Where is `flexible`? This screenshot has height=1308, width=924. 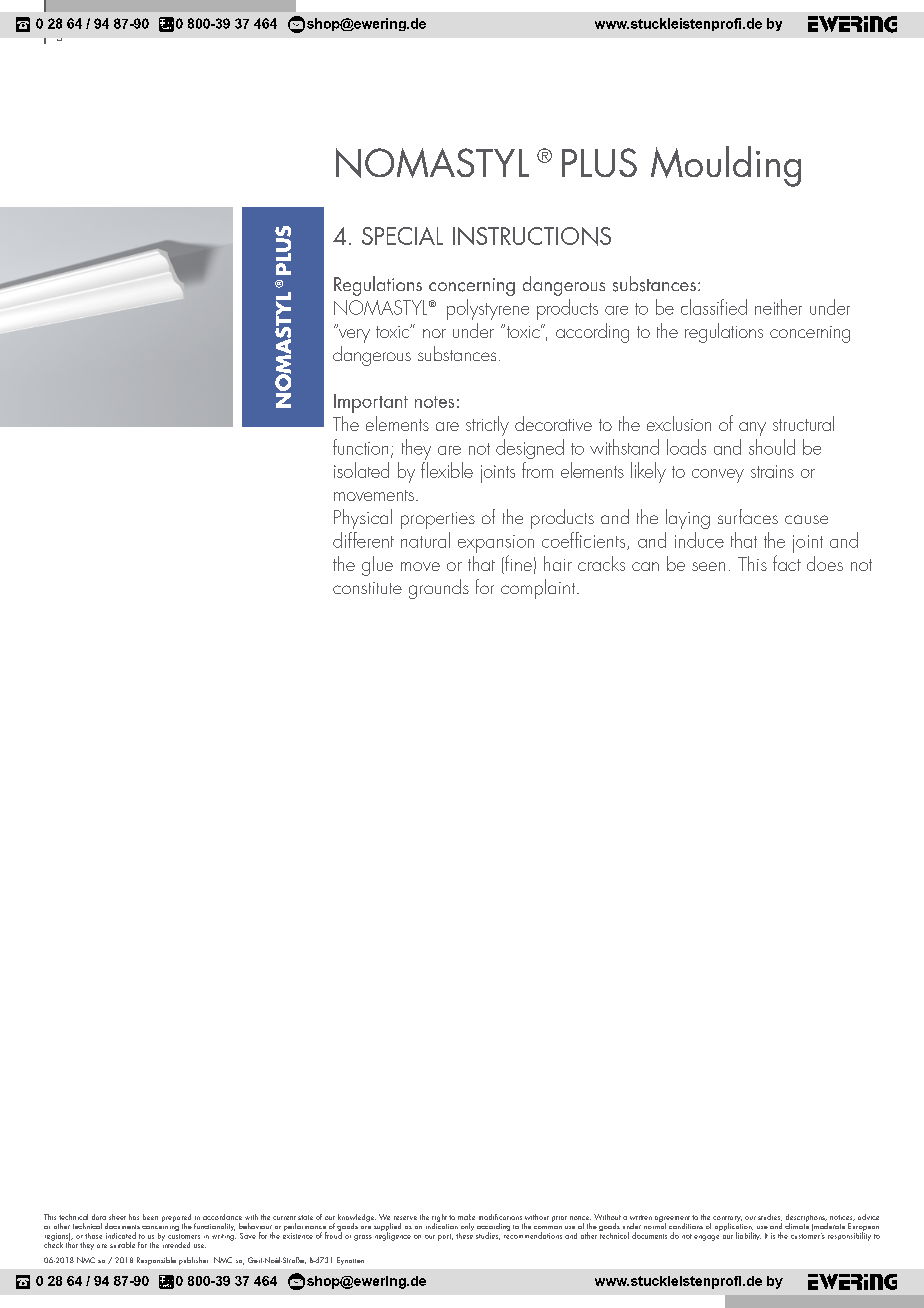
flexible is located at coordinates (447, 470).
